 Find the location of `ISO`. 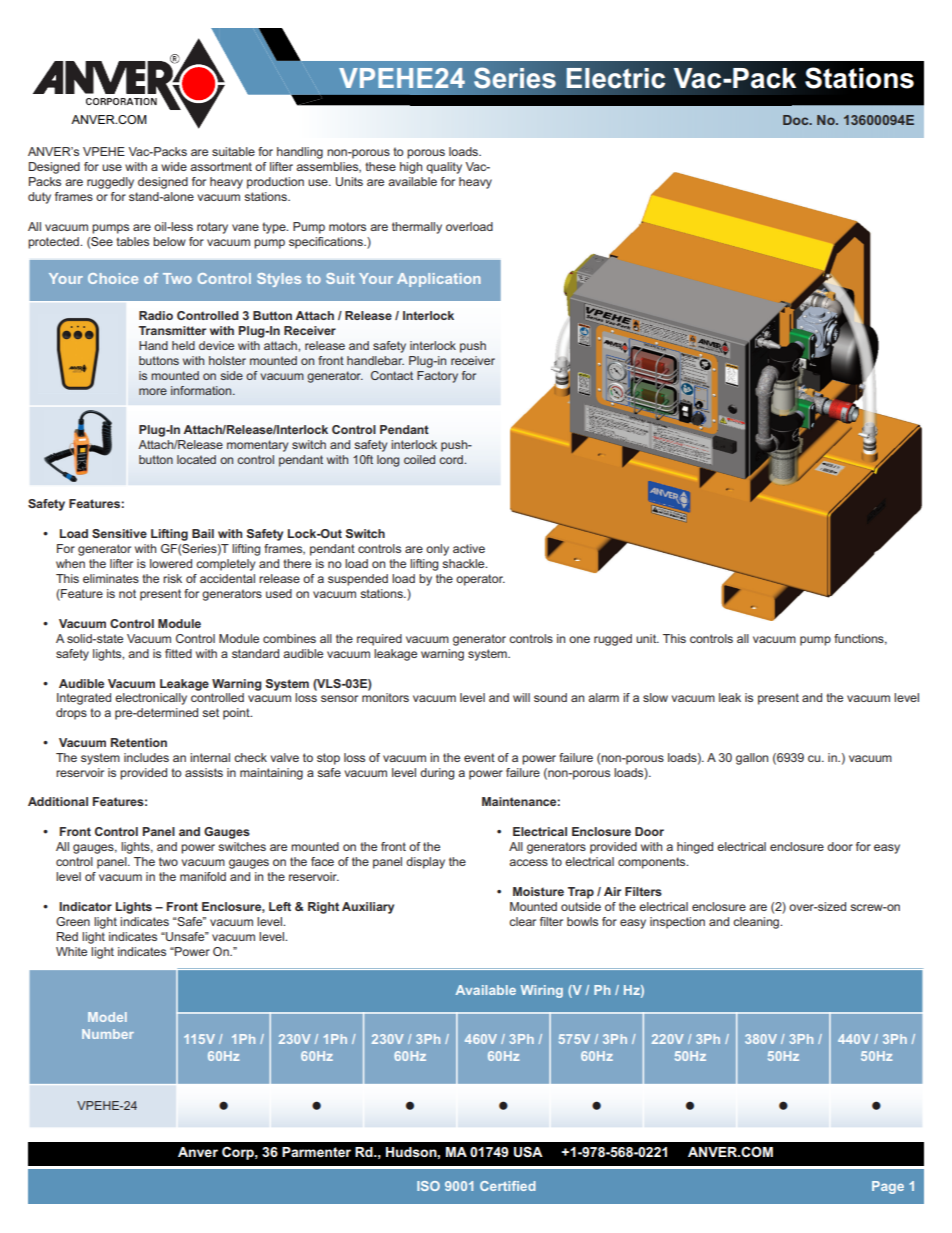

ISO is located at coordinates (428, 1186).
